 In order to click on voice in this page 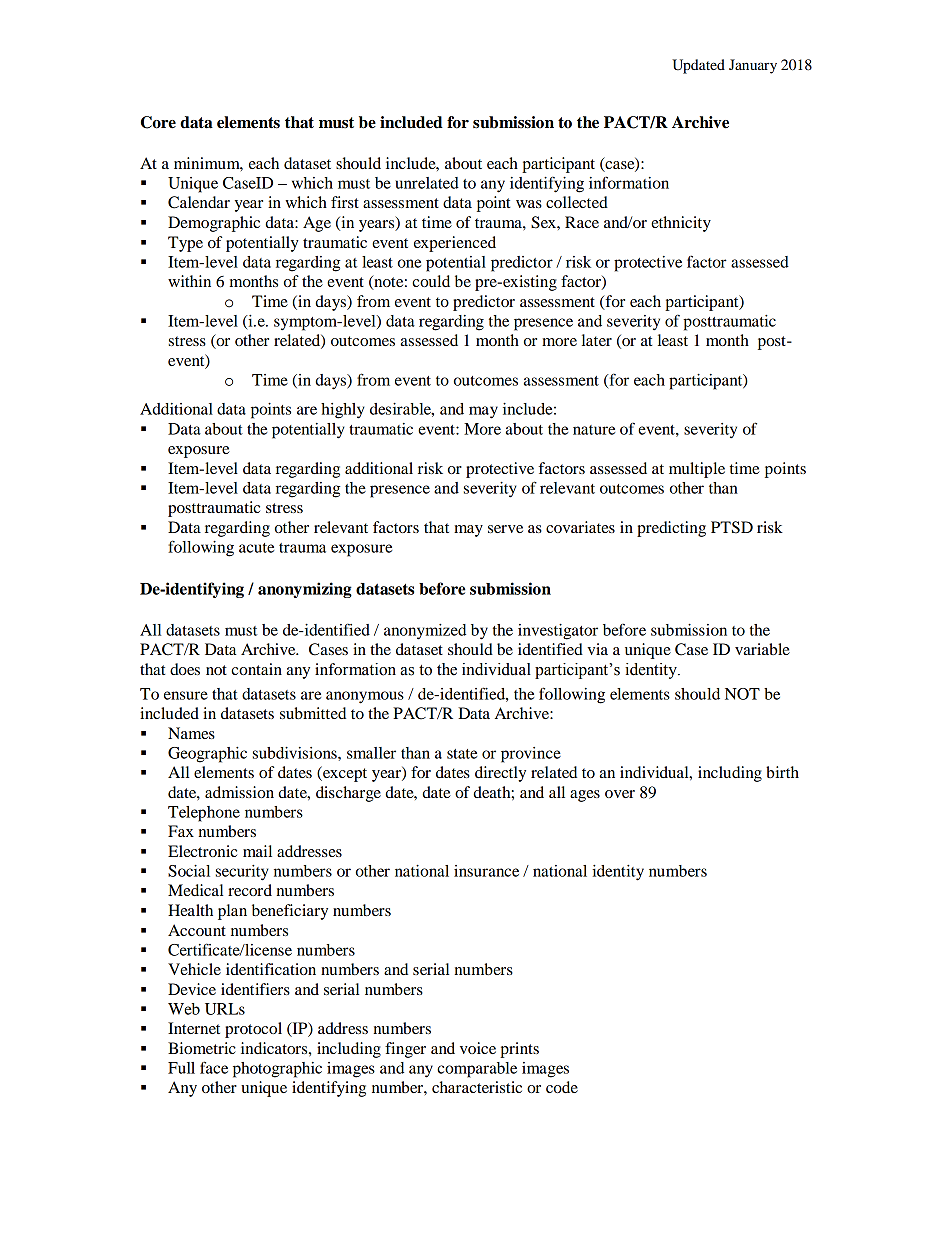, I will do `click(478, 1048)`.
